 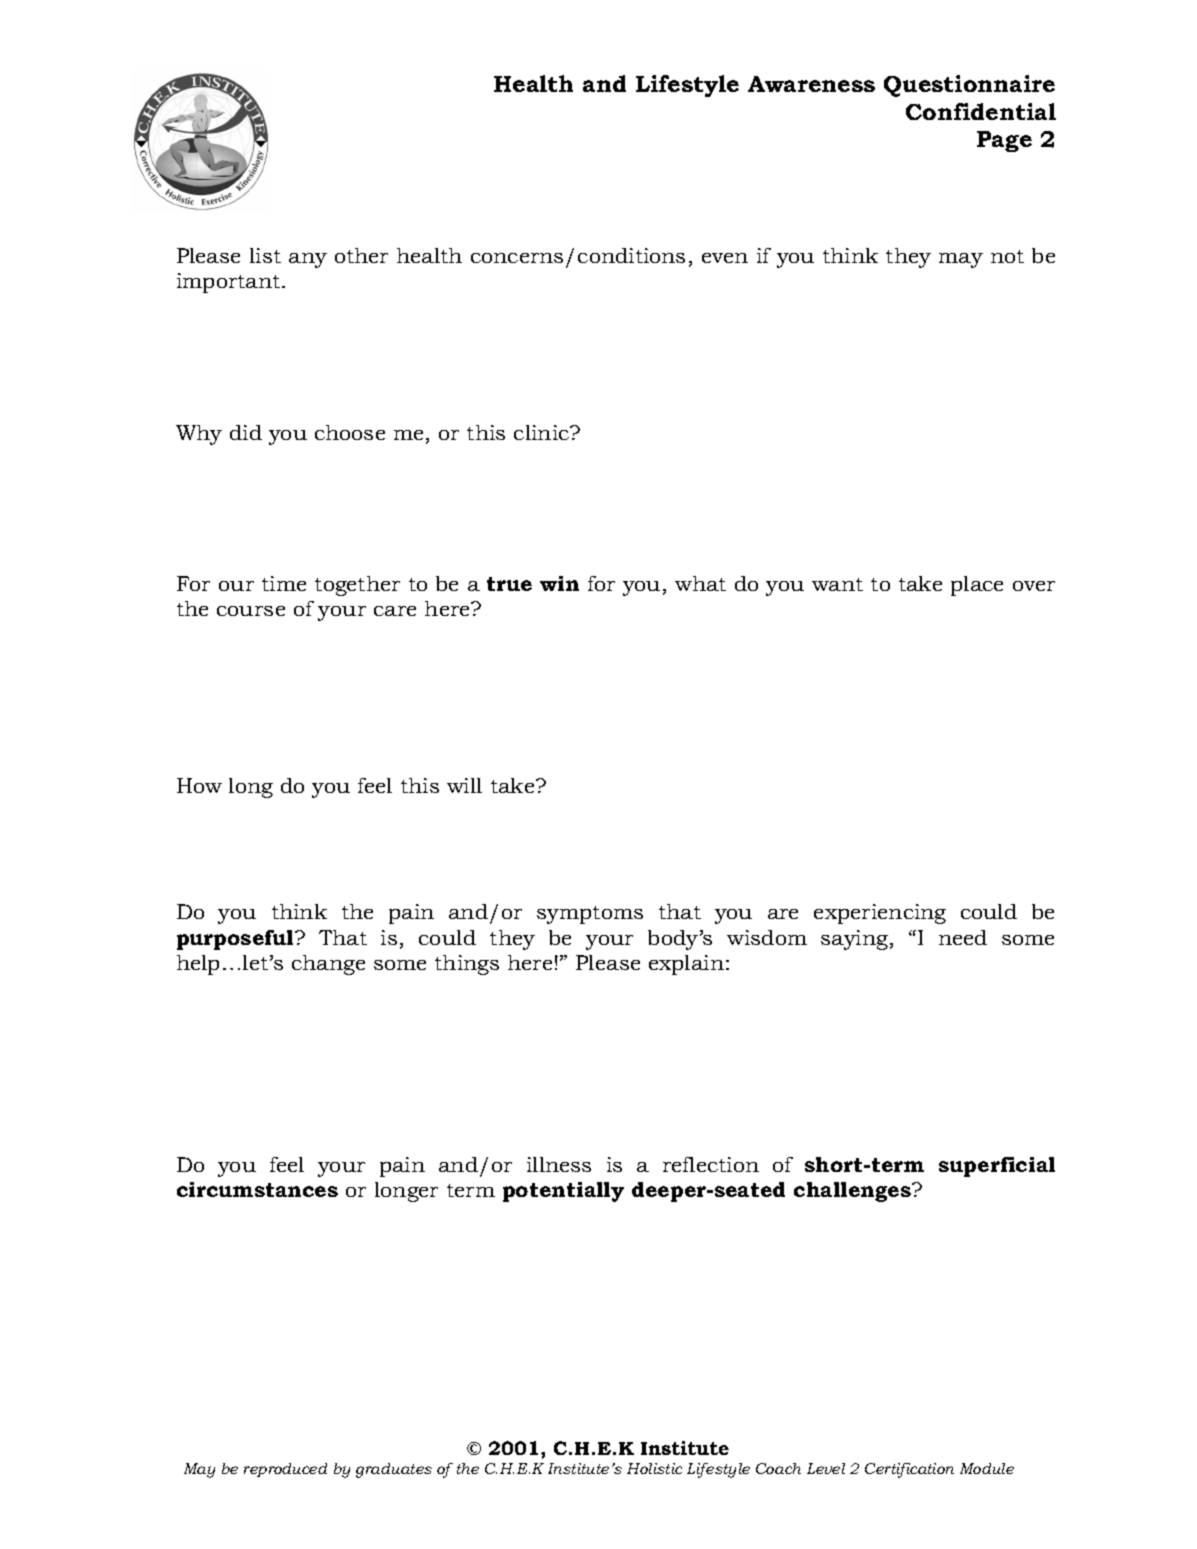 What do you see at coordinates (543, 432) in the page?
I see `clinic` at bounding box center [543, 432].
